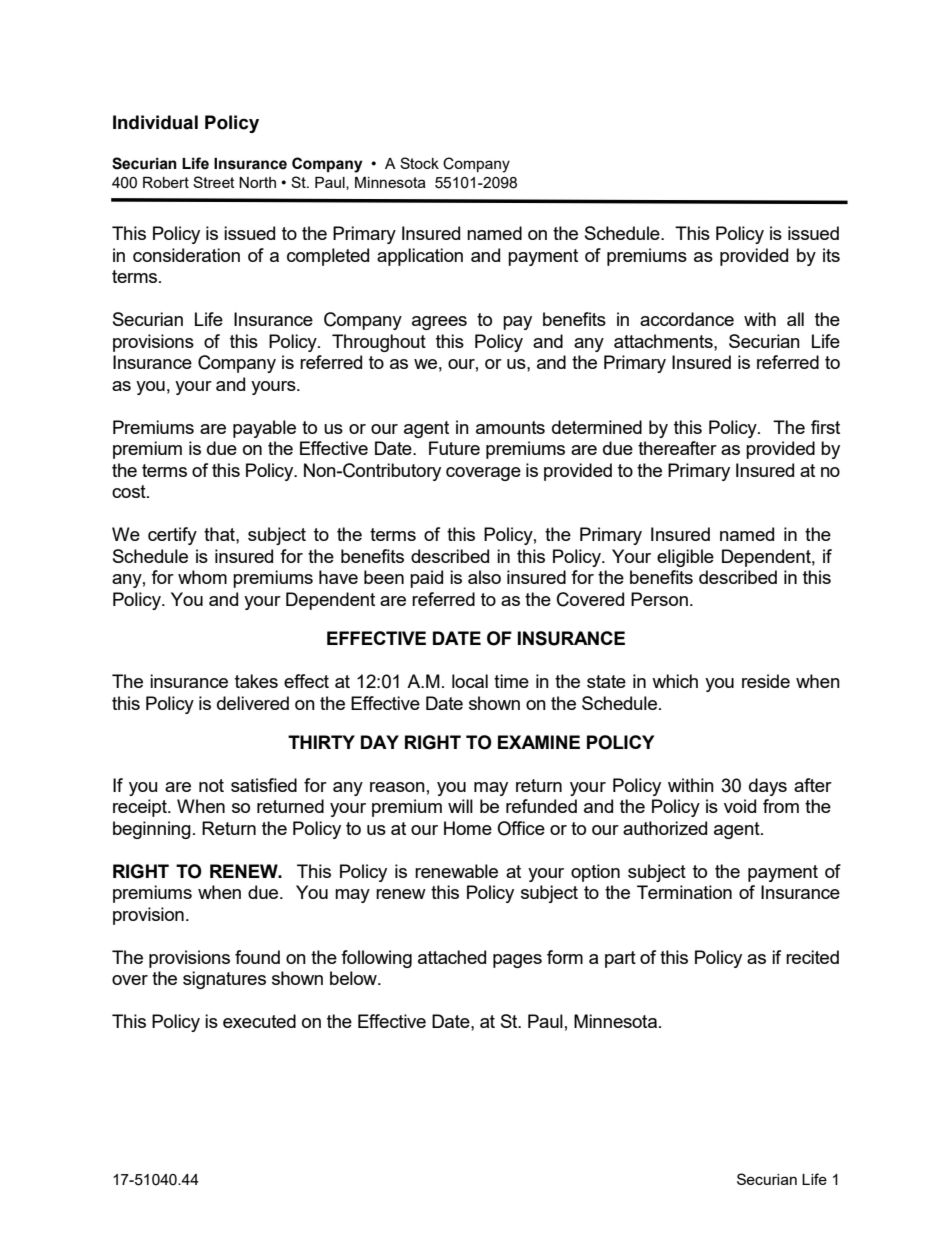  What do you see at coordinates (419, 163) in the document?
I see `Stock` at bounding box center [419, 163].
